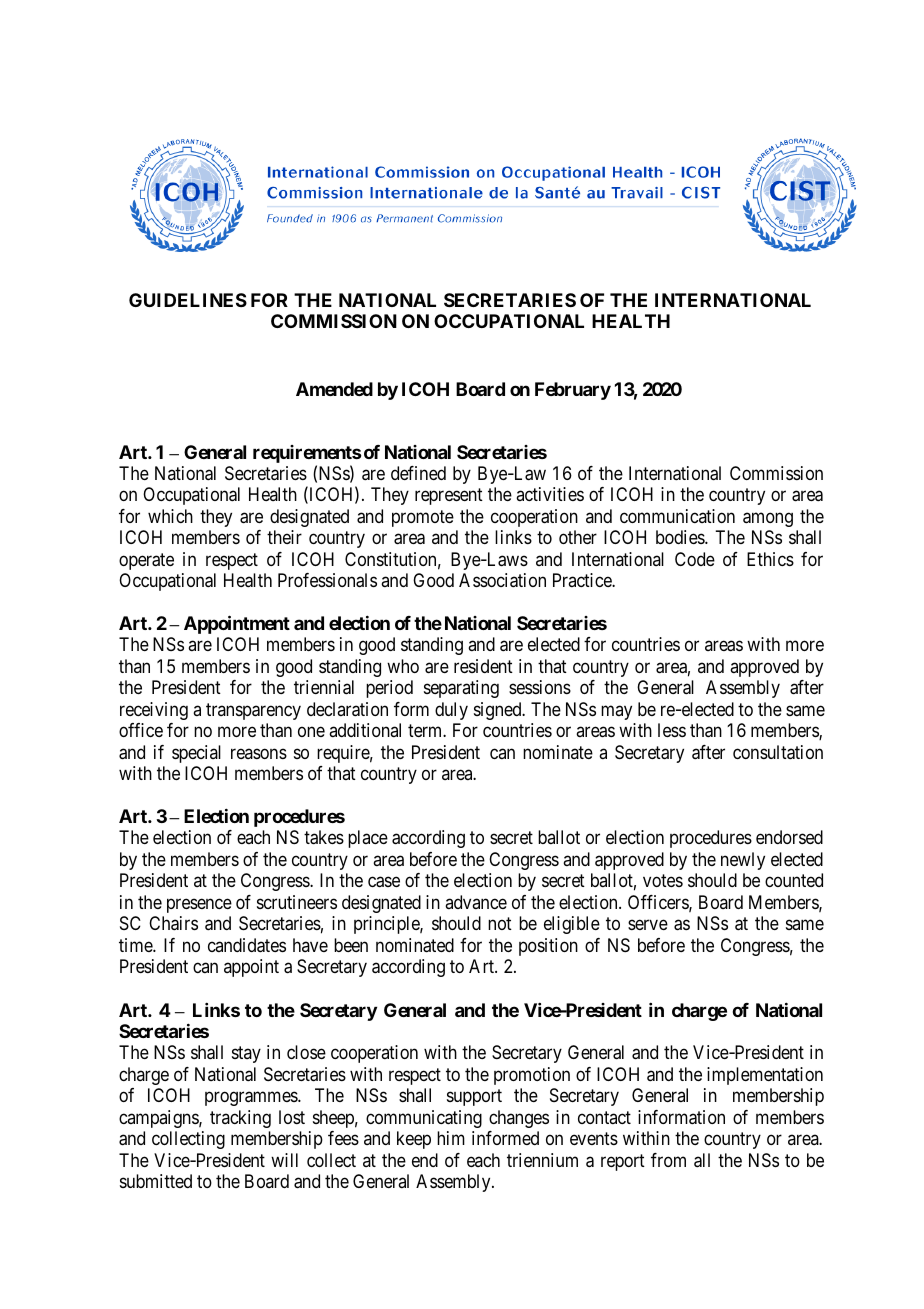  Describe the element at coordinates (677, 516) in the screenshot. I see `communication` at that location.
